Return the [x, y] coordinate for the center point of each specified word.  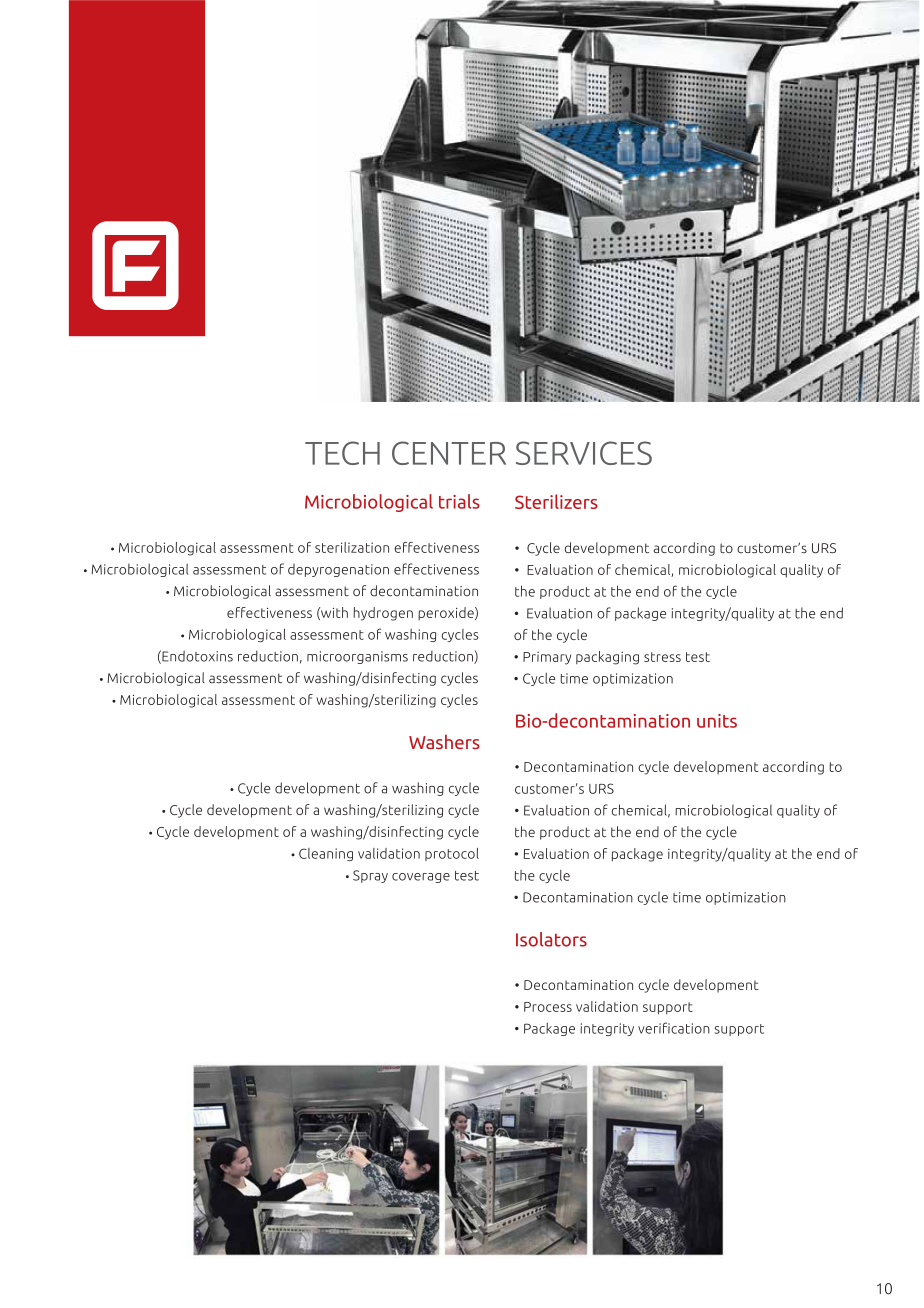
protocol [452, 854]
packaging [607, 658]
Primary [547, 658]
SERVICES [584, 453]
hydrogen [383, 614]
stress [662, 657]
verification [674, 1028]
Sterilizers [556, 501]
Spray [370, 876]
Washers [444, 741]
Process [548, 1007]
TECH [342, 453]
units [717, 721]
